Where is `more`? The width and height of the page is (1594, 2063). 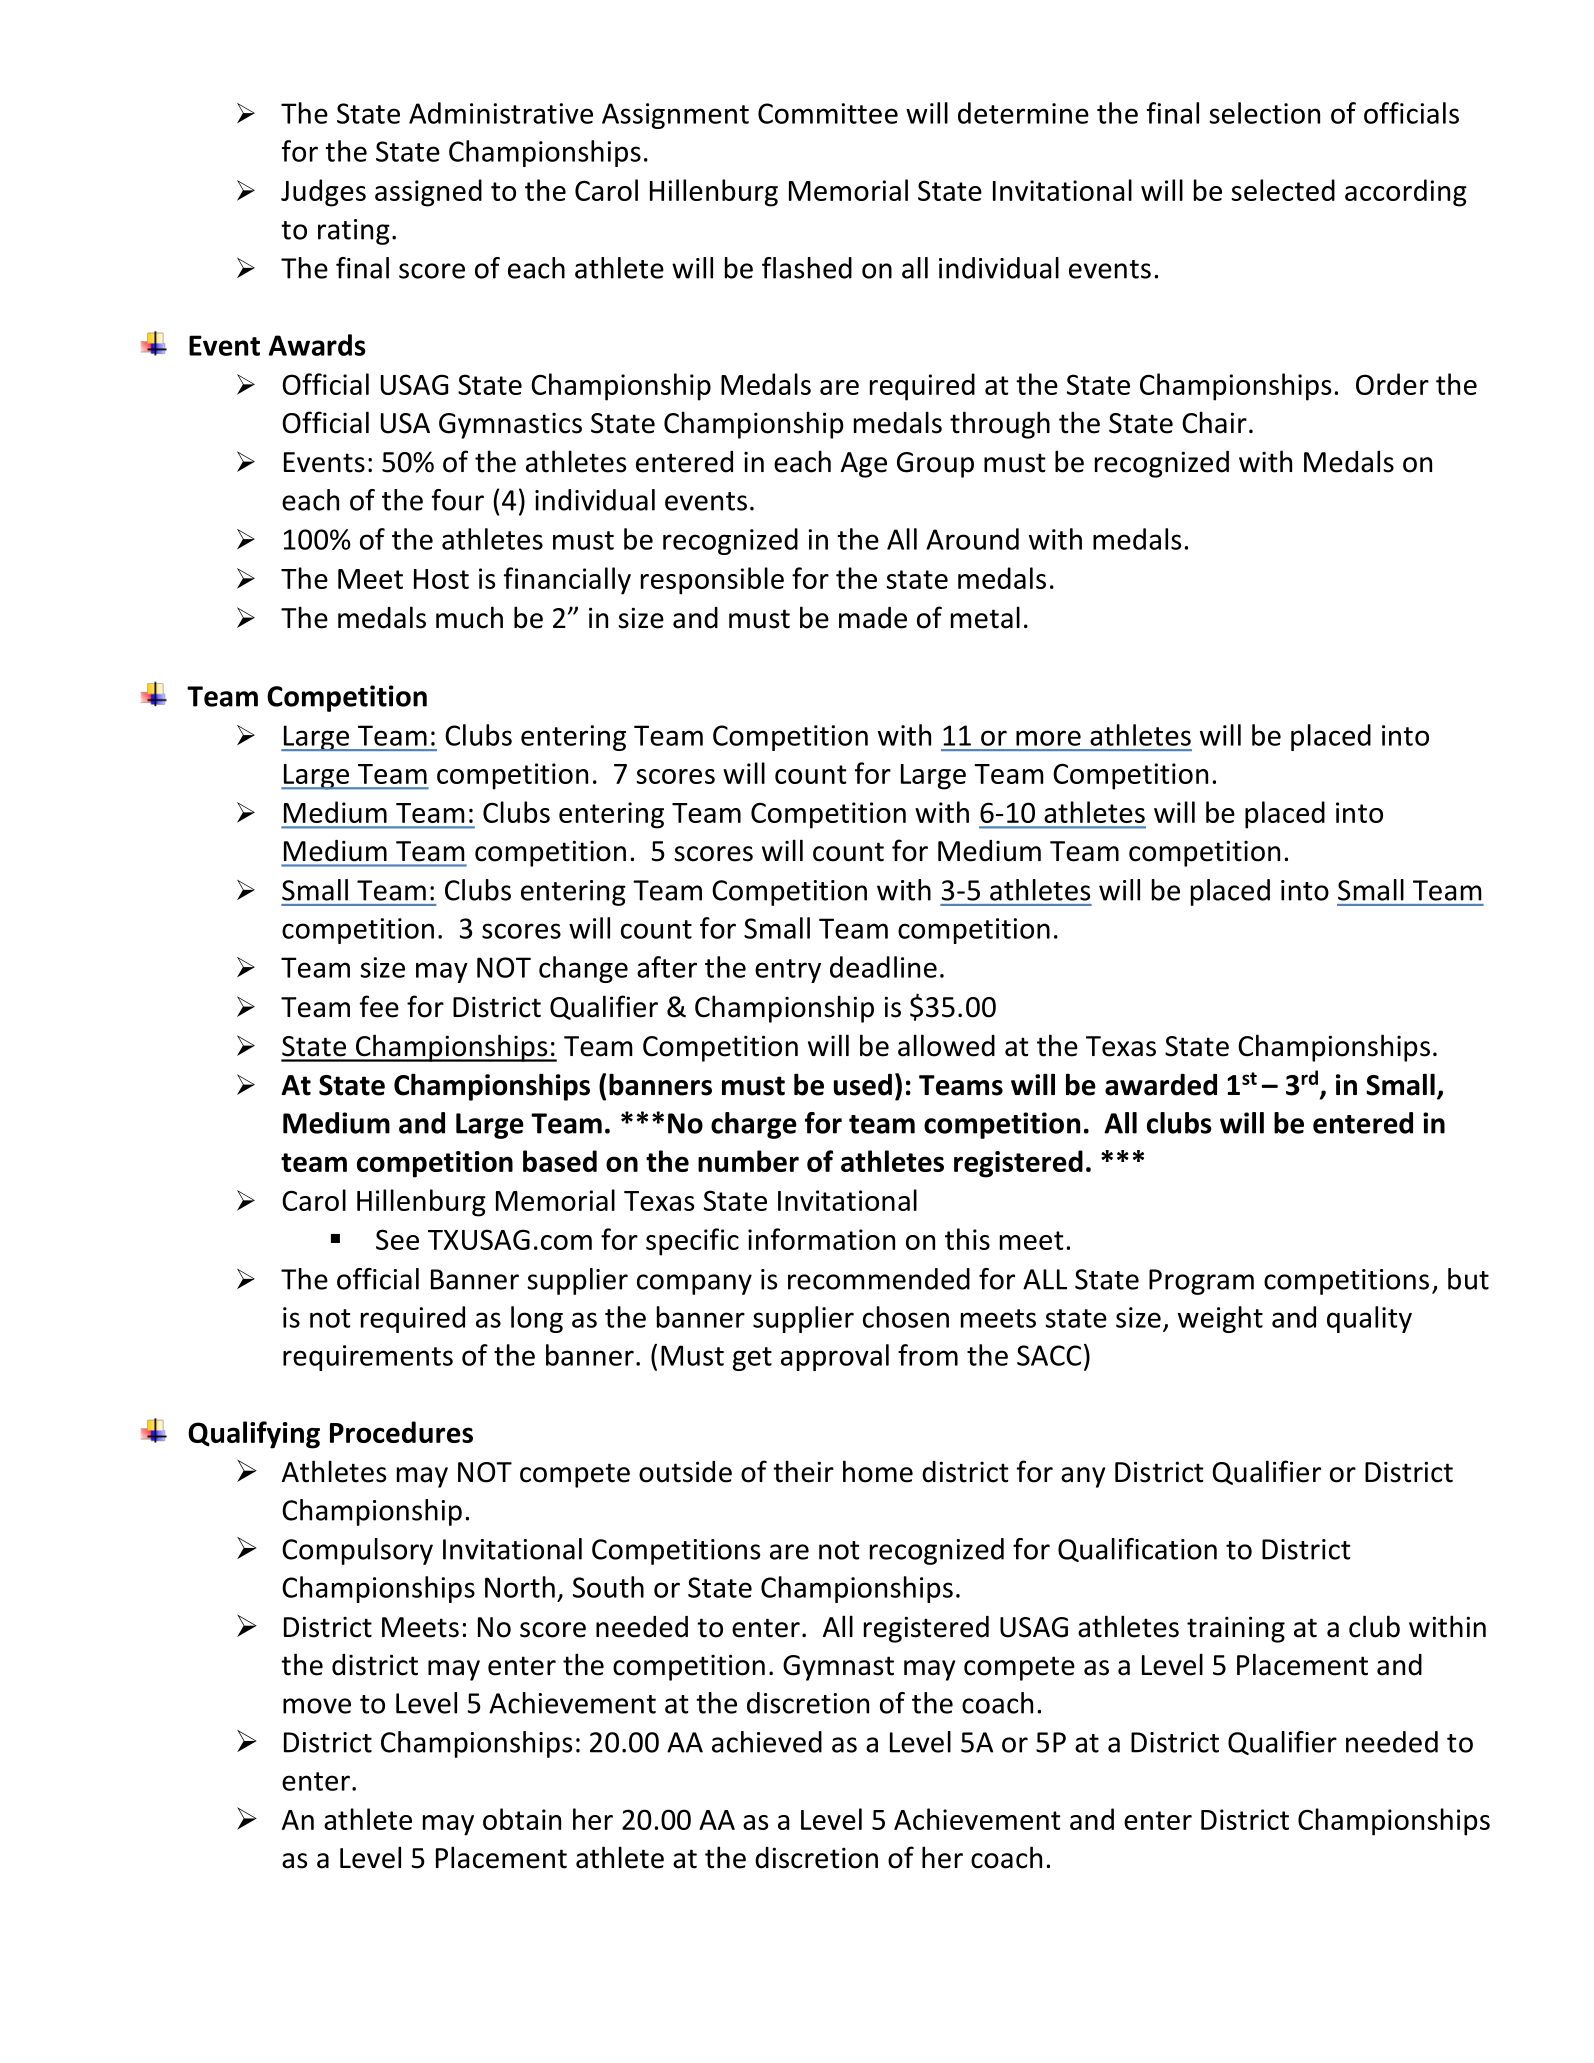
more is located at coordinates (1048, 738).
